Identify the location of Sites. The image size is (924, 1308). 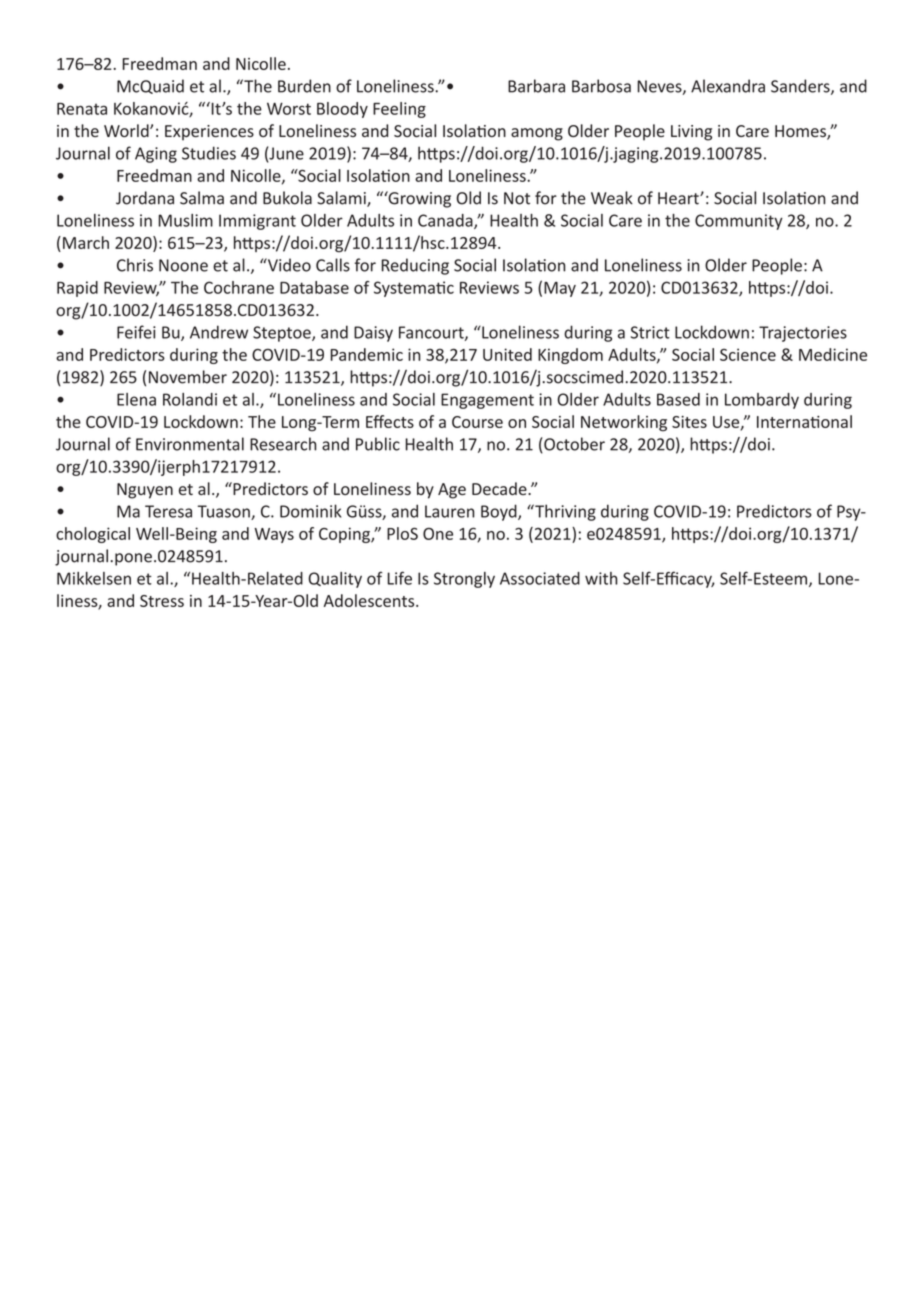
(689, 422).
